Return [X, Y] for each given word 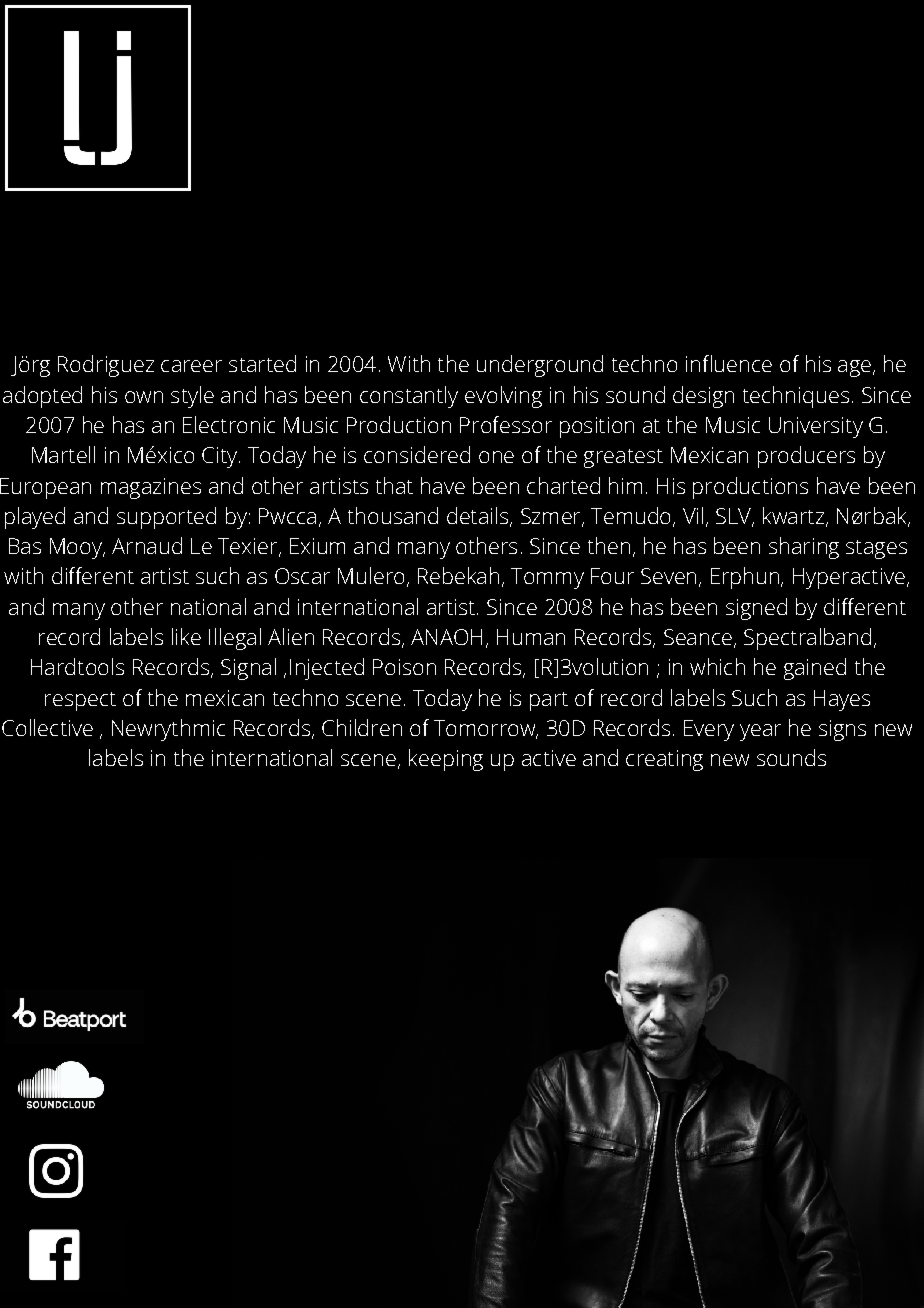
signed [756, 609]
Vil [693, 515]
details [479, 516]
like [186, 636]
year [760, 732]
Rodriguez [106, 366]
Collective [47, 727]
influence [729, 363]
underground [540, 366]
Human [531, 637]
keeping [446, 760]
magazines [151, 488]
